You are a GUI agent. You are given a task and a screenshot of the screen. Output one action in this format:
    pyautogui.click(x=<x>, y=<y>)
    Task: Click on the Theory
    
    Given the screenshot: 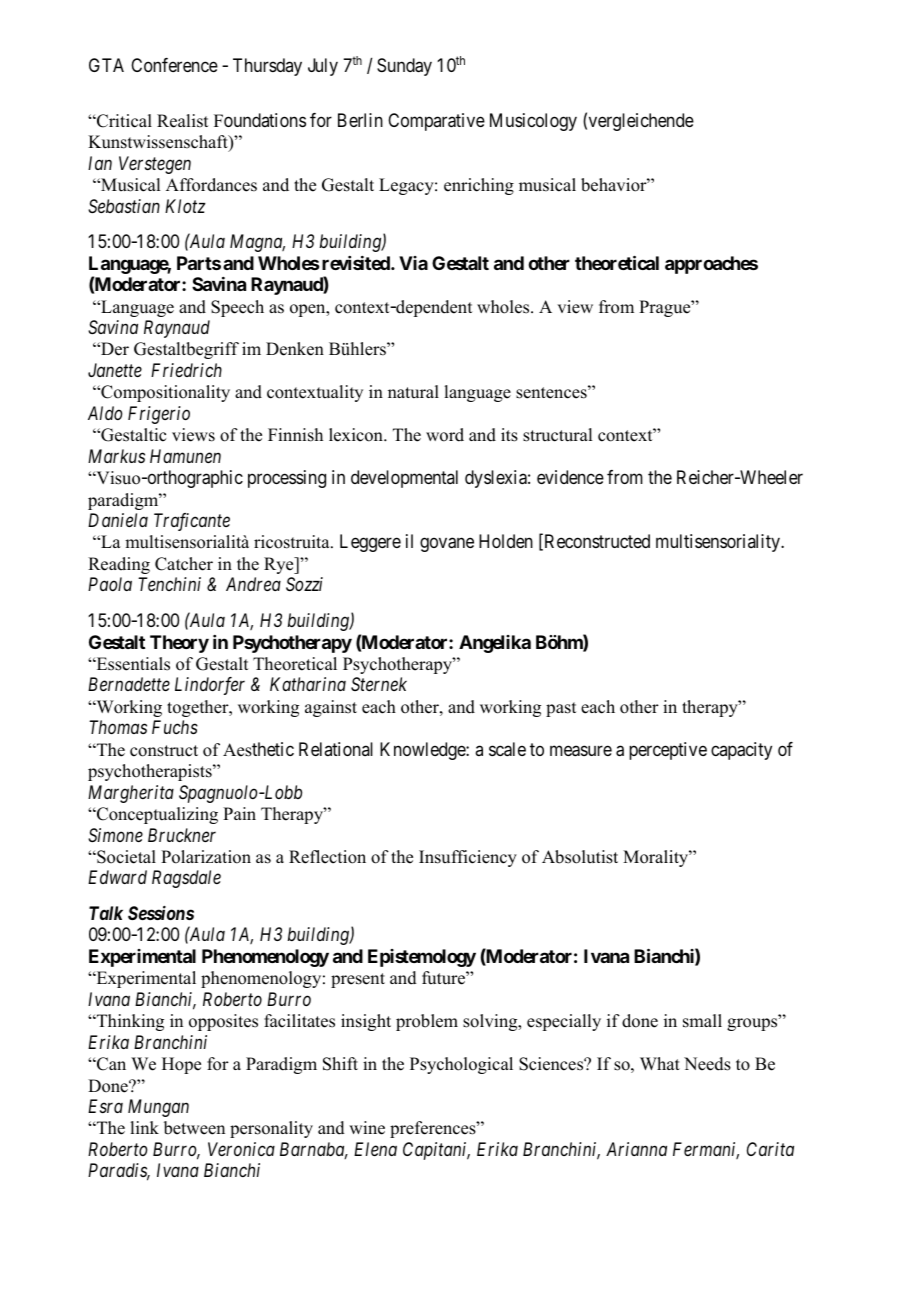 What is the action you would take?
    pyautogui.click(x=179, y=644)
